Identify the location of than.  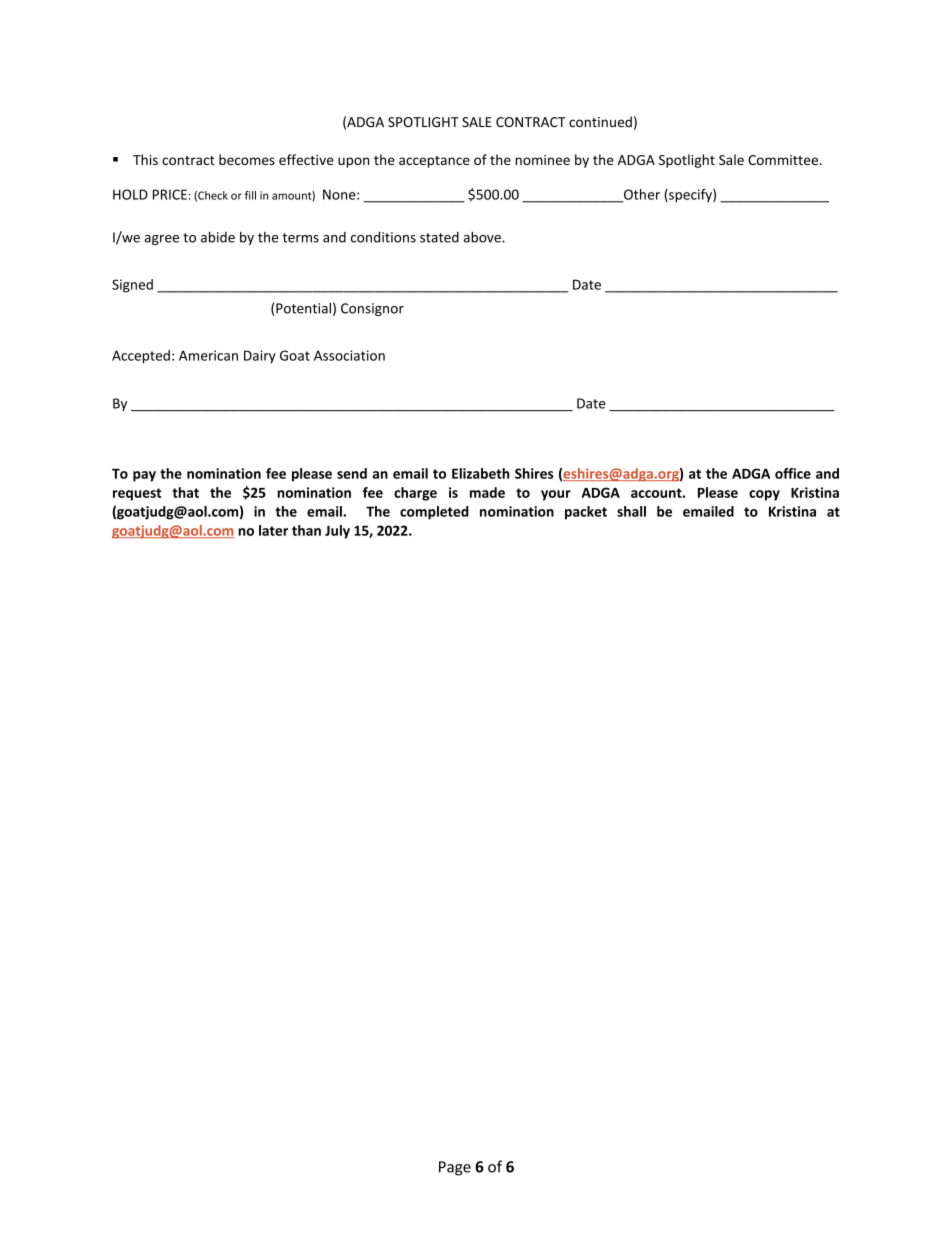
(306, 530).
